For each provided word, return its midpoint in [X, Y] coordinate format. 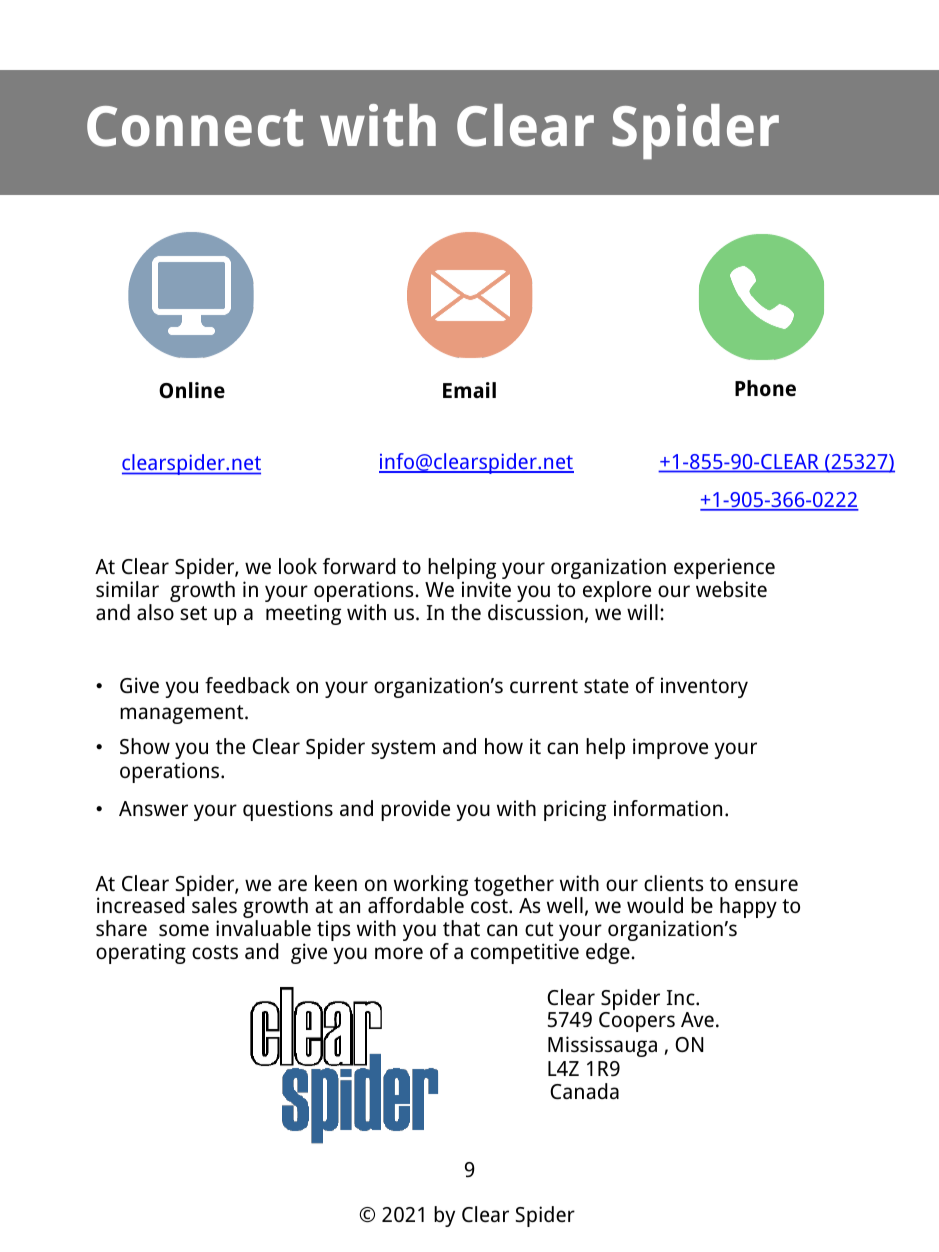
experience [724, 570]
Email [469, 390]
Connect [195, 126]
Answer [153, 809]
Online [192, 390]
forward [359, 566]
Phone [765, 388]
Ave [697, 1019]
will [642, 612]
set [193, 613]
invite [486, 589]
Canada [584, 1091]
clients [673, 883]
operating [141, 953]
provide [415, 810]
